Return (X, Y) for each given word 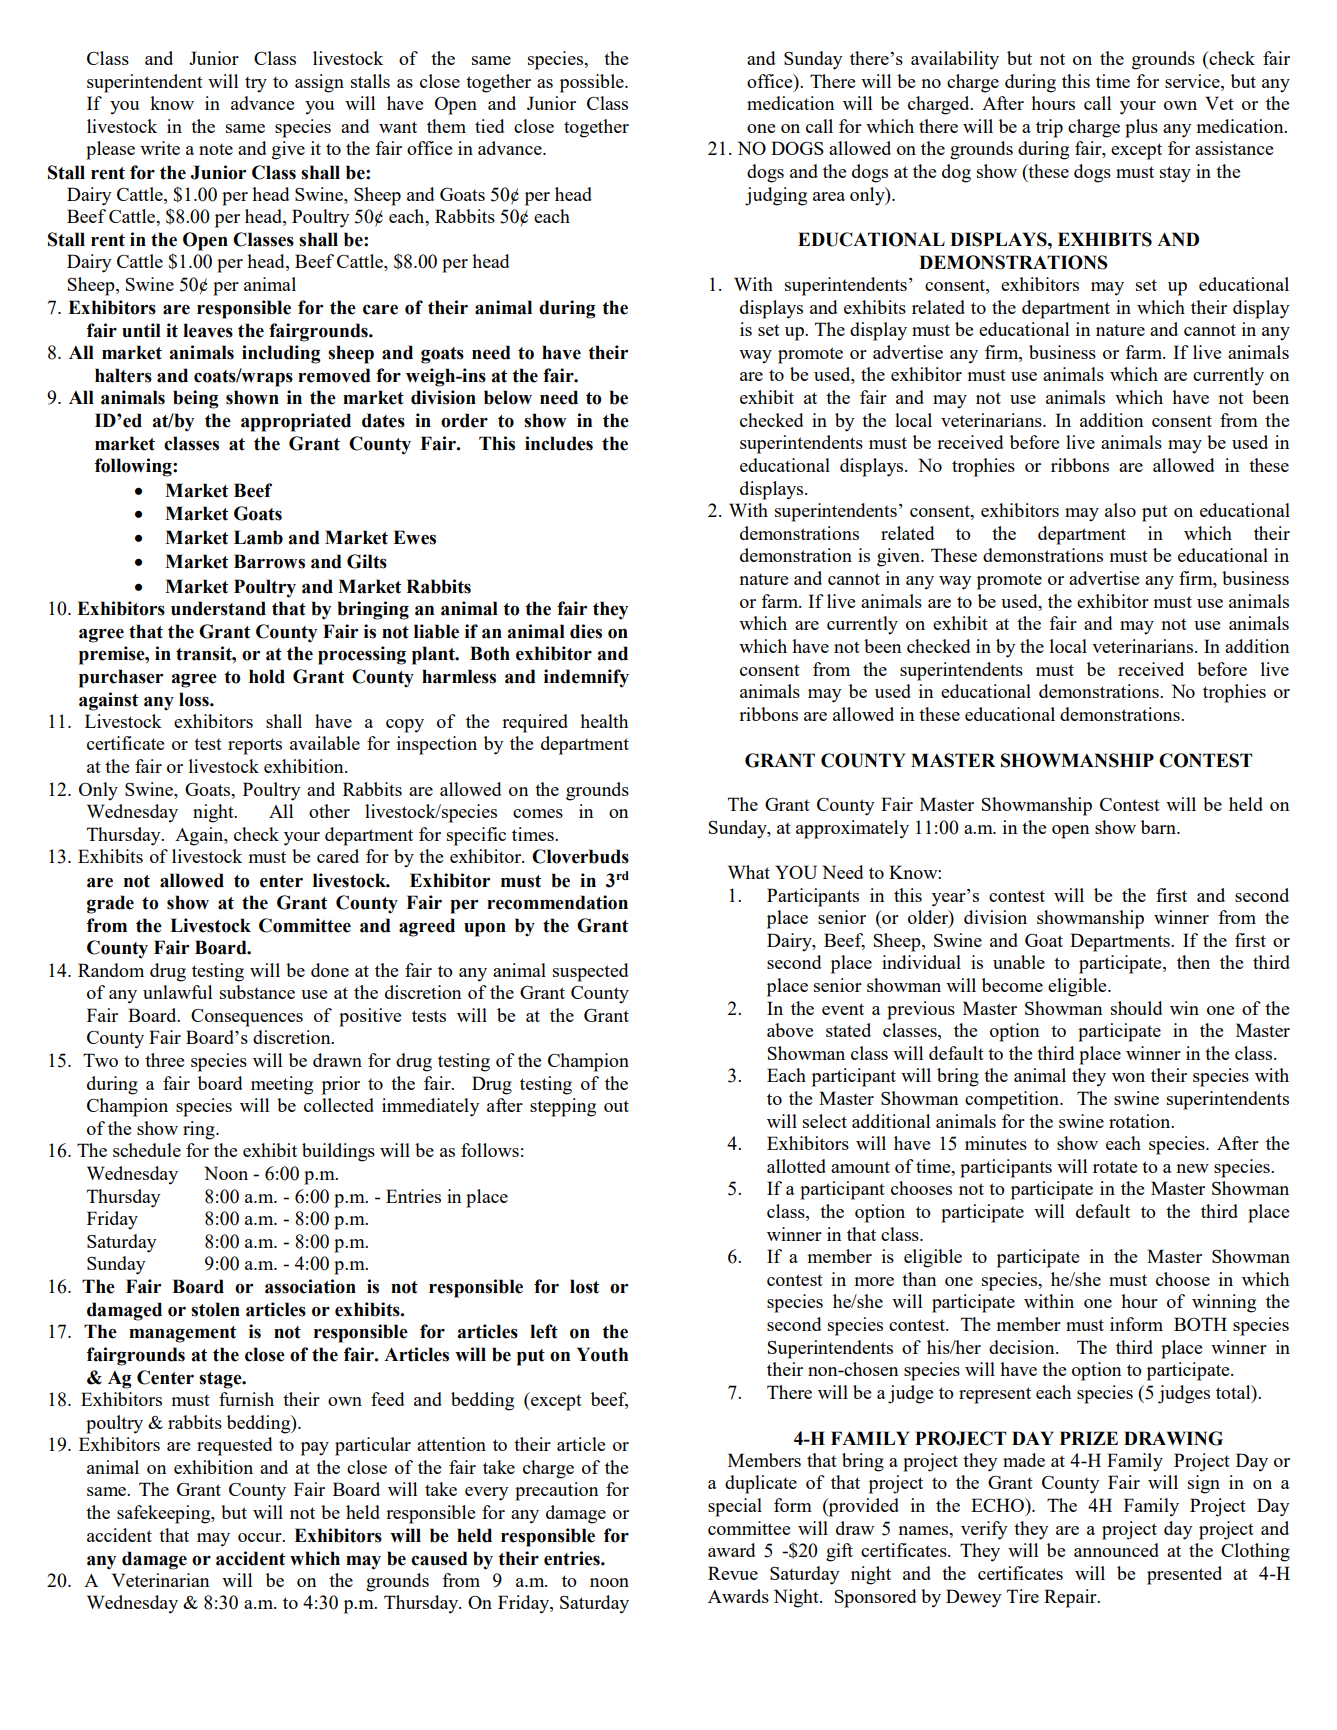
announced (1116, 1550)
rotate (1115, 1167)
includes (559, 443)
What (749, 872)
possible (593, 83)
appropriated (296, 422)
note (216, 149)
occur (261, 1537)
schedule (147, 1150)
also (1120, 510)
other (329, 811)
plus (1141, 128)
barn (1159, 827)
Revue (733, 1573)
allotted (796, 1166)
